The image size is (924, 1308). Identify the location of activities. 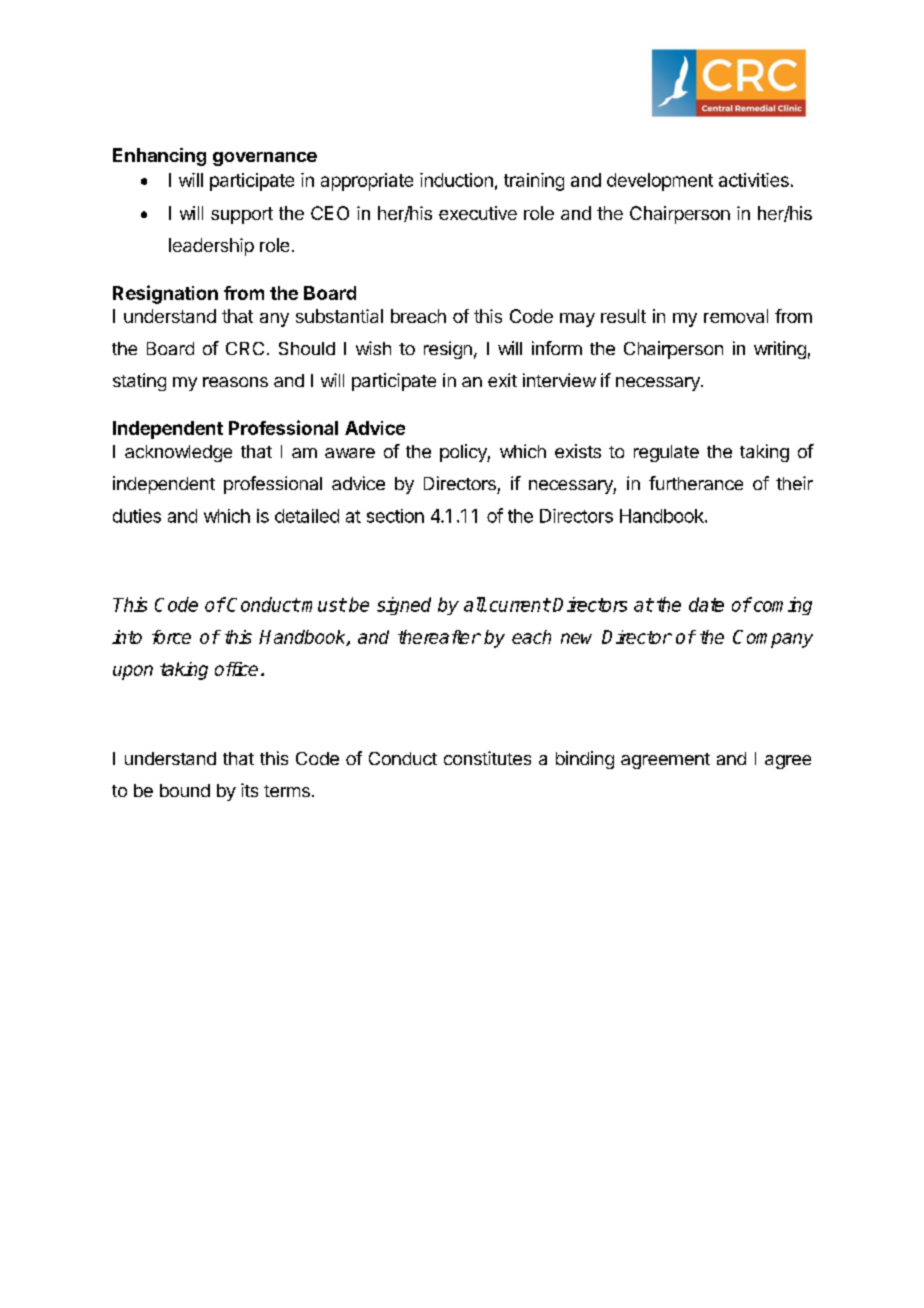
(754, 180).
